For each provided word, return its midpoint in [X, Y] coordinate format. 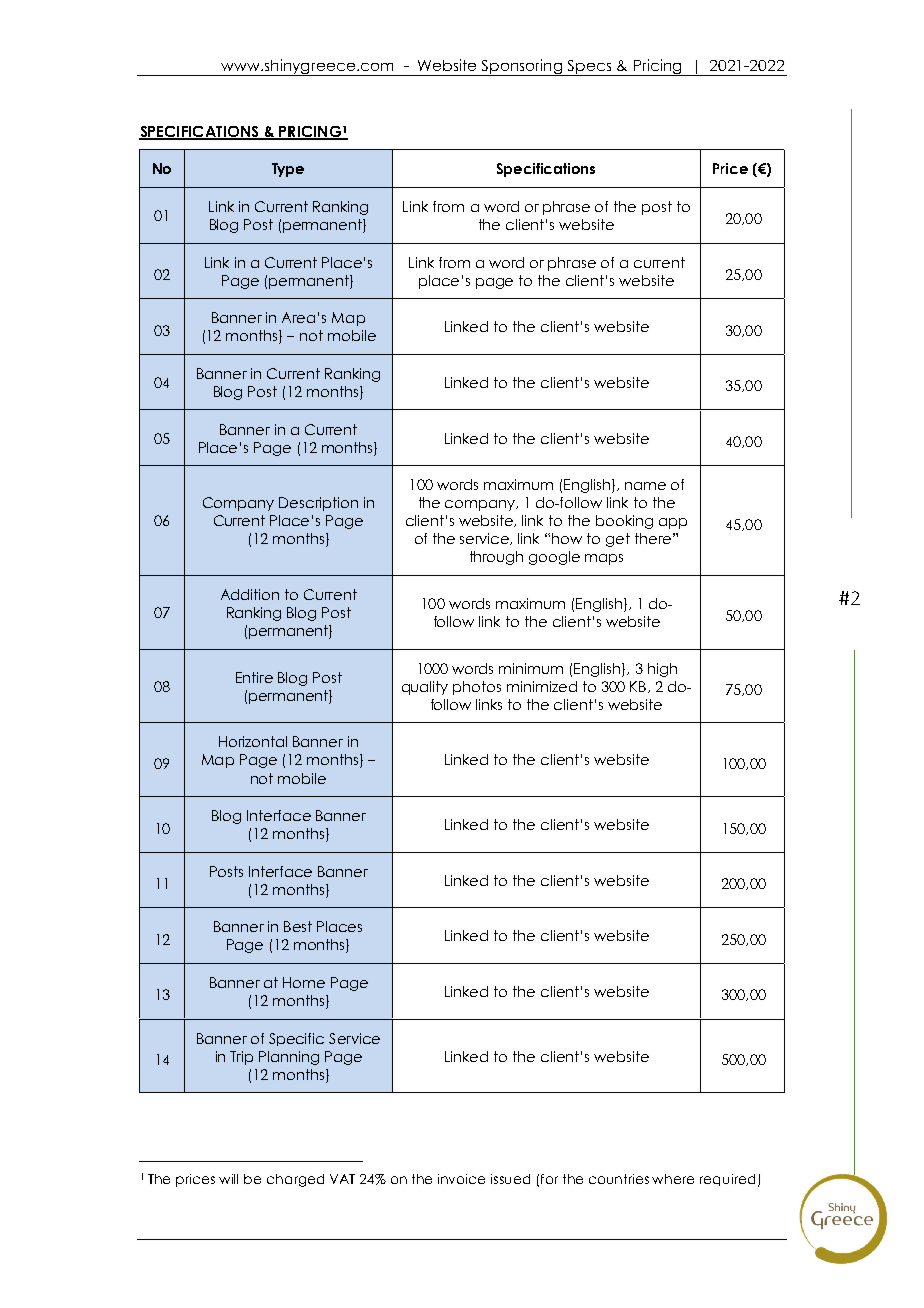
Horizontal [253, 741]
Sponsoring [522, 67]
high [662, 670]
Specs [590, 68]
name [645, 486]
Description [318, 504]
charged [295, 1180]
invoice [461, 1179]
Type [288, 170]
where [673, 1179]
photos [477, 688]
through [496, 558]
